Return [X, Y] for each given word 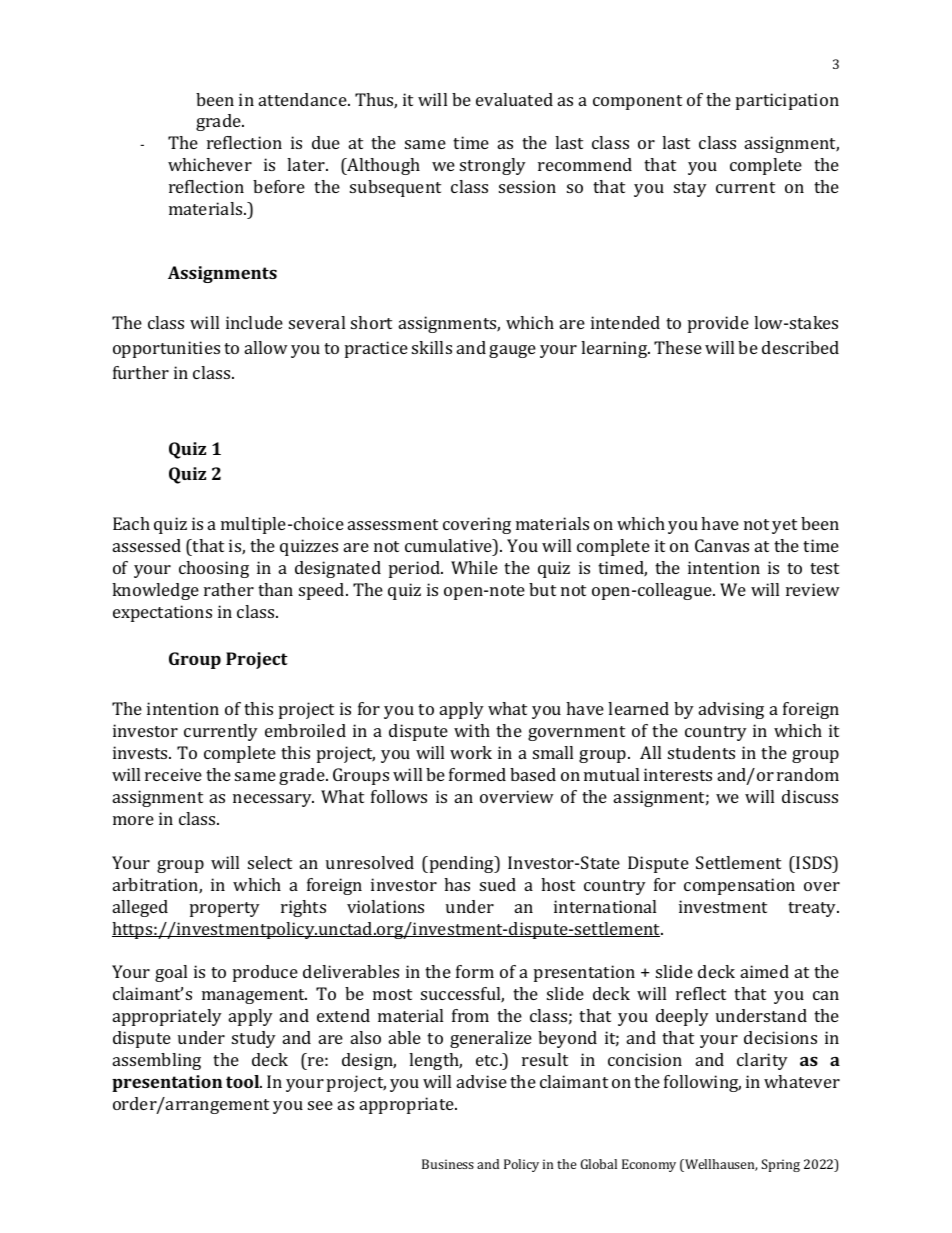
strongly [493, 166]
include [254, 322]
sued [498, 884]
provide [718, 324]
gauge [512, 351]
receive [173, 774]
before [279, 186]
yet [784, 526]
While [474, 567]
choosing [214, 569]
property [225, 909]
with [472, 730]
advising [731, 710]
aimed [765, 971]
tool [244, 1081]
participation [787, 101]
